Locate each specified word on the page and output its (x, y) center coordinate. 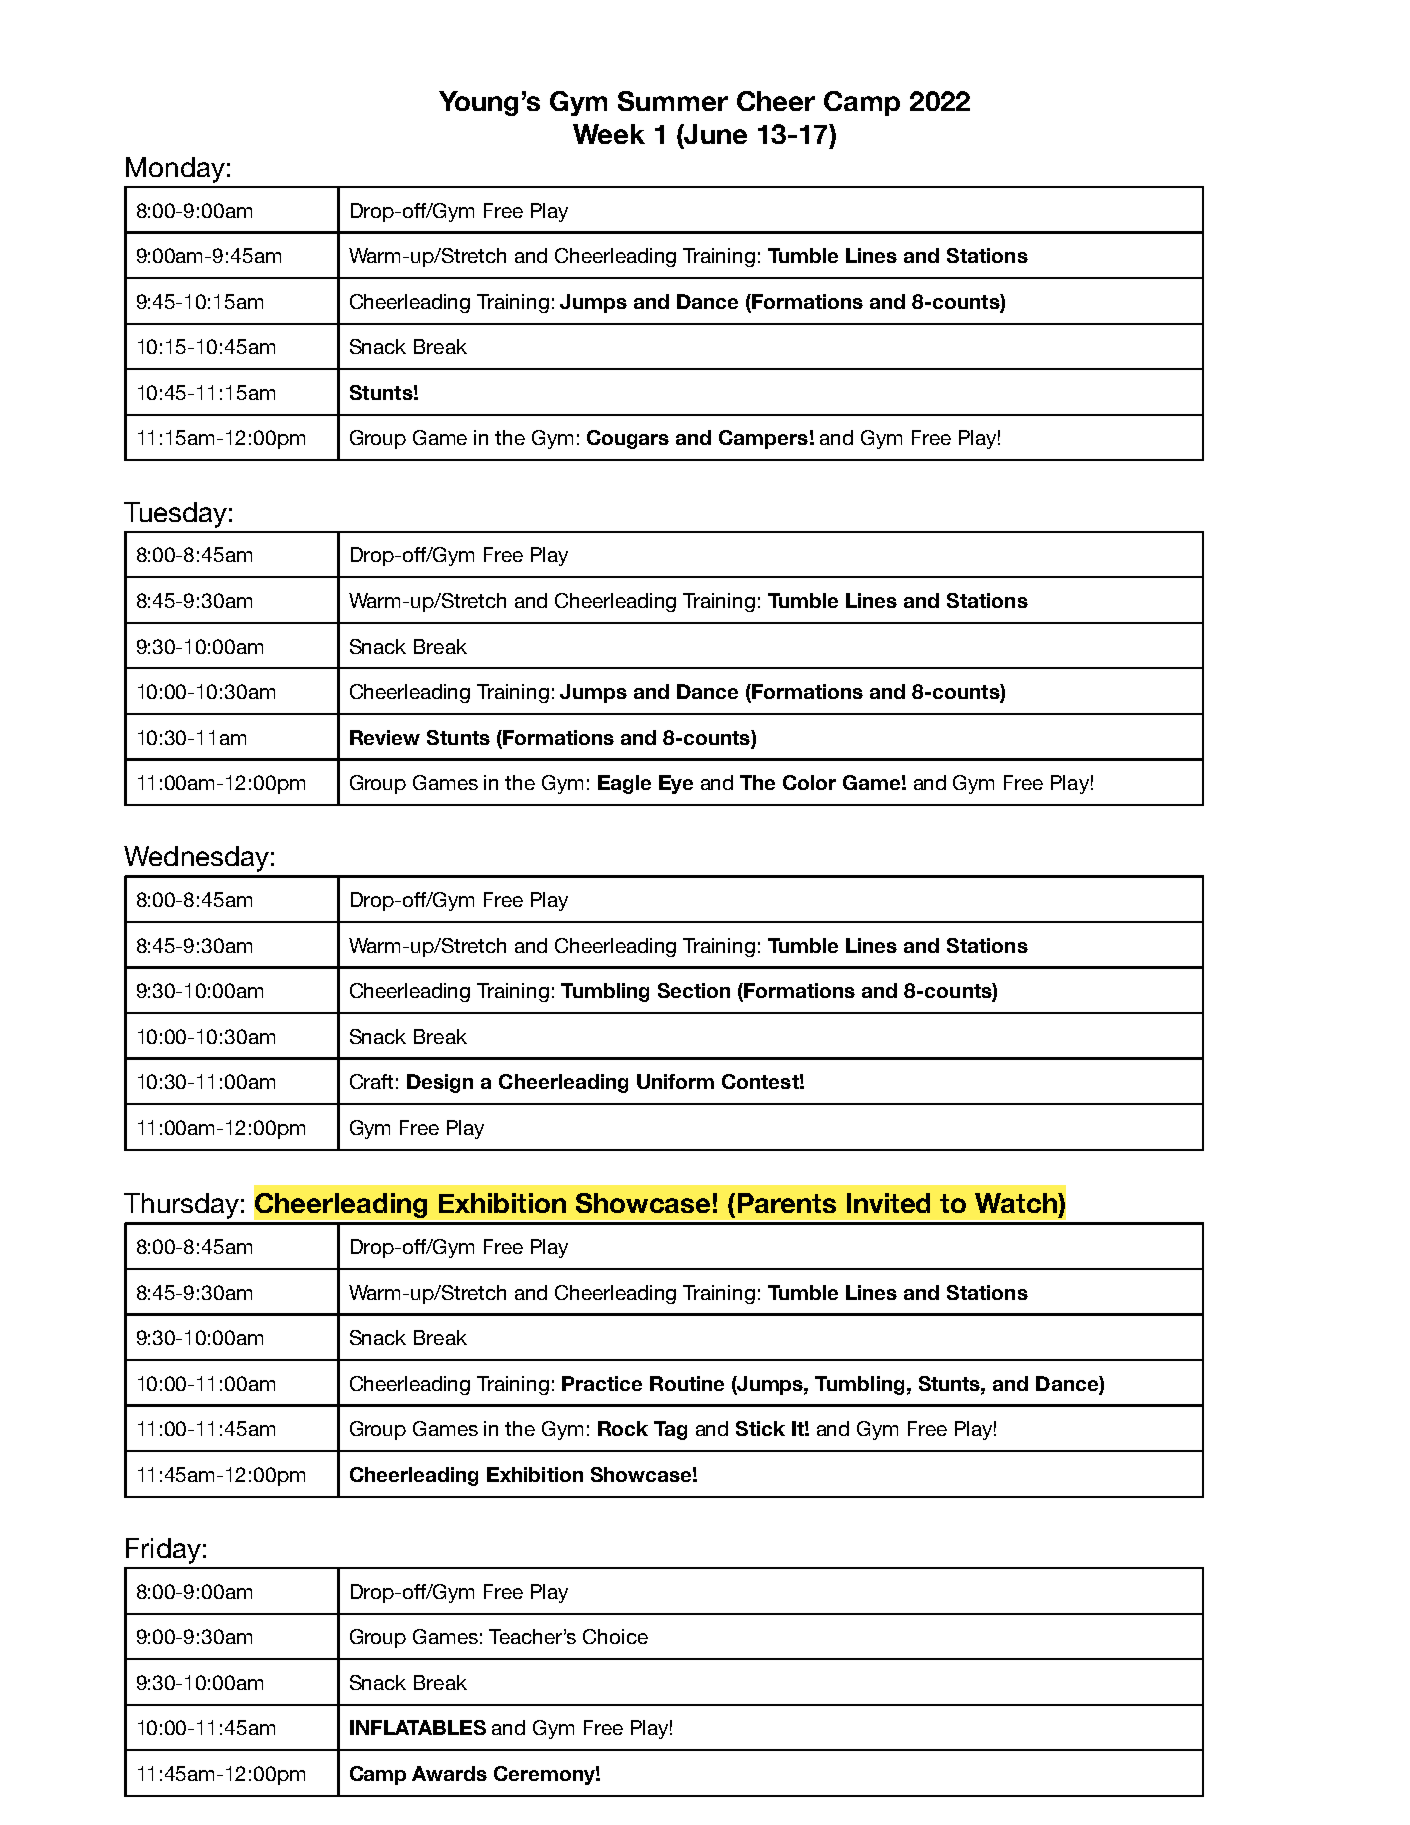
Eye (676, 784)
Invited (888, 1203)
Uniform (675, 1081)
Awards (449, 1773)
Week (609, 134)
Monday (175, 170)
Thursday (181, 1206)
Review (385, 737)
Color (809, 782)
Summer (673, 101)
